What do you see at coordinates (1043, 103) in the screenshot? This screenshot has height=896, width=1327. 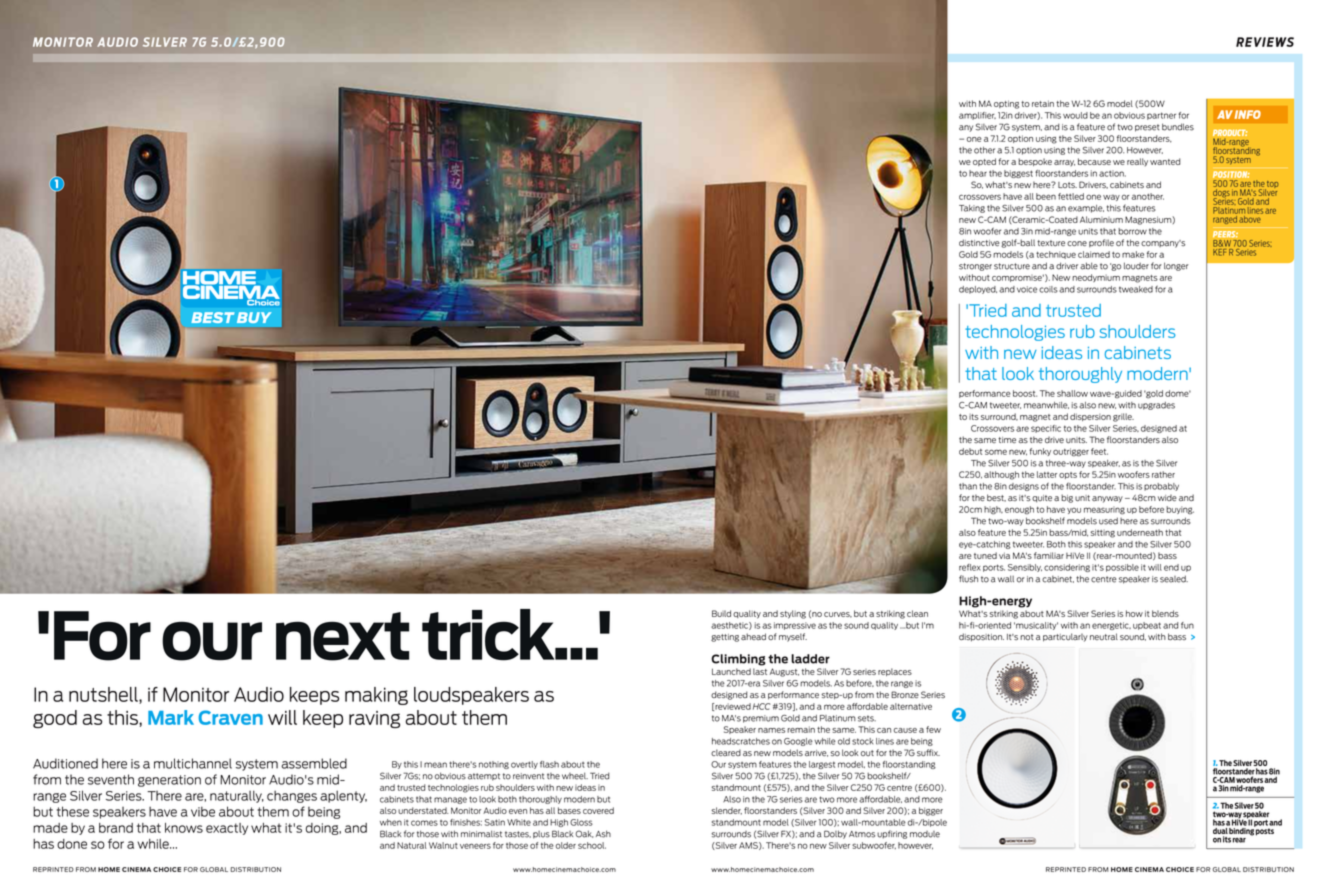 I see `retain` at bounding box center [1043, 103].
